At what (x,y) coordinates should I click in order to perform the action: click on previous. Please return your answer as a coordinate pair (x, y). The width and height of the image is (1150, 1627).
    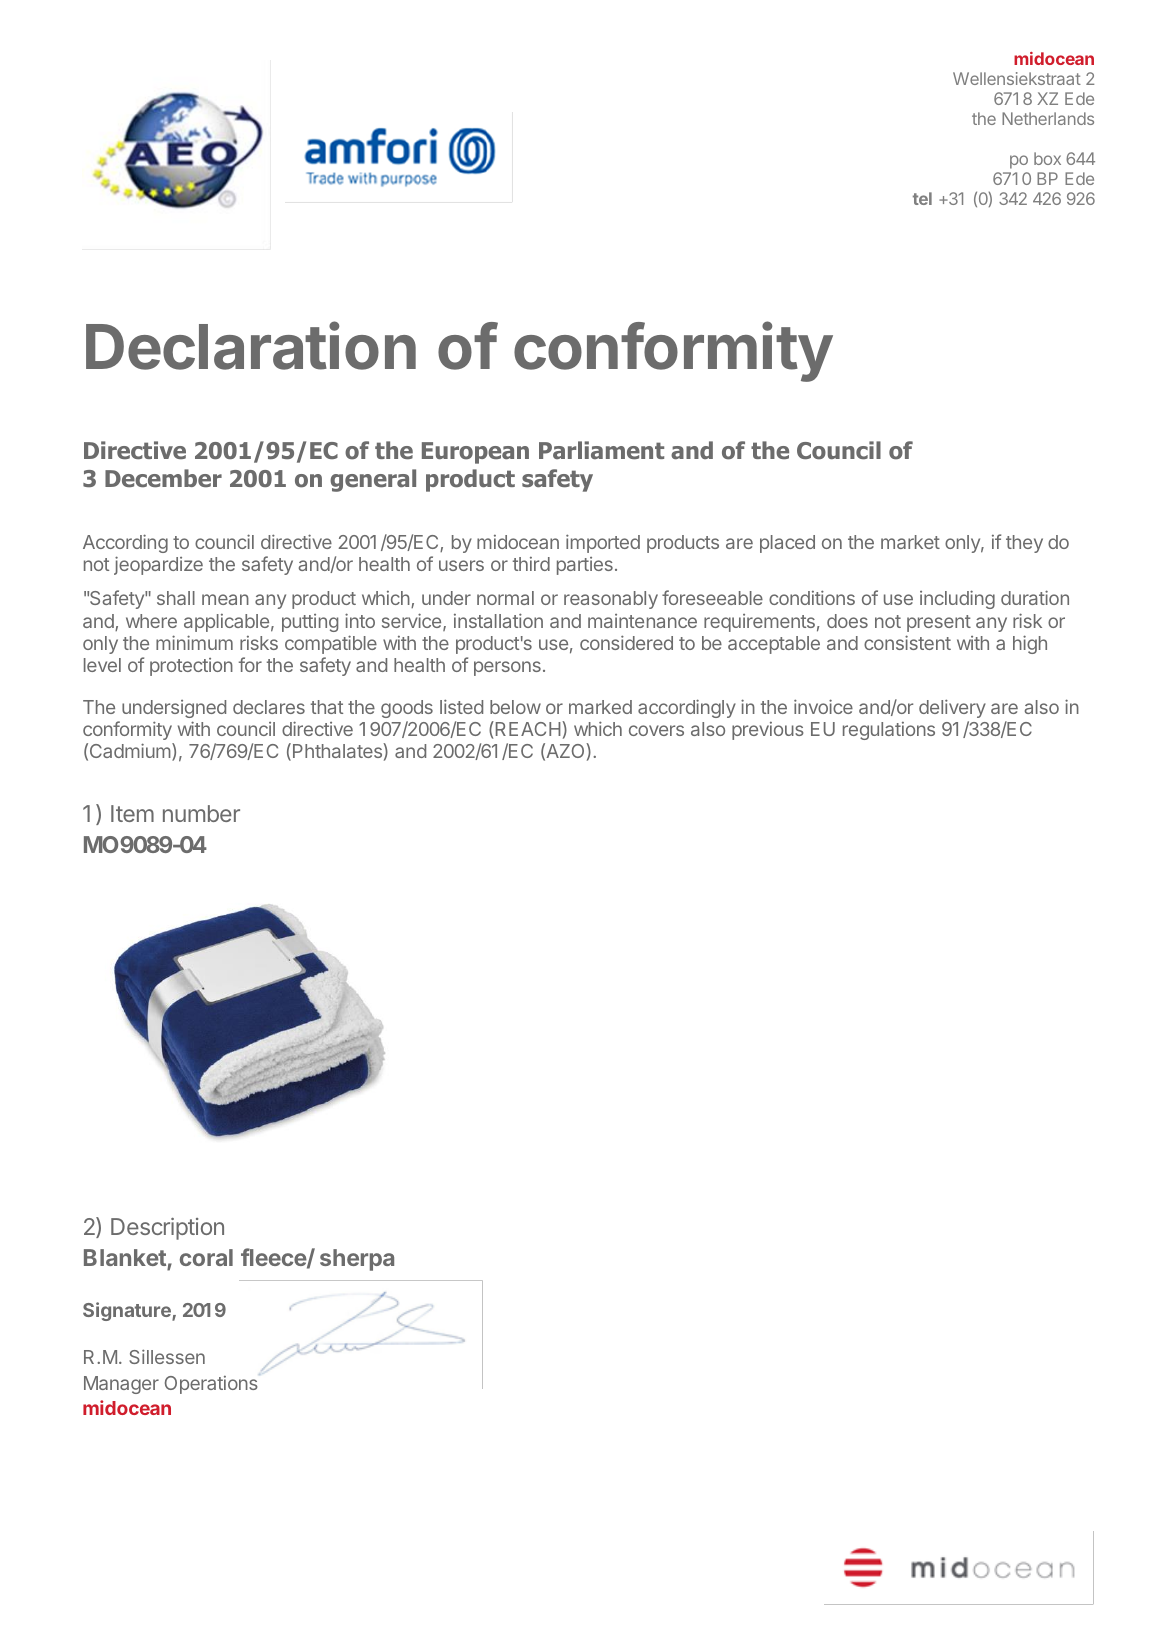
    Looking at the image, I should click on (768, 731).
